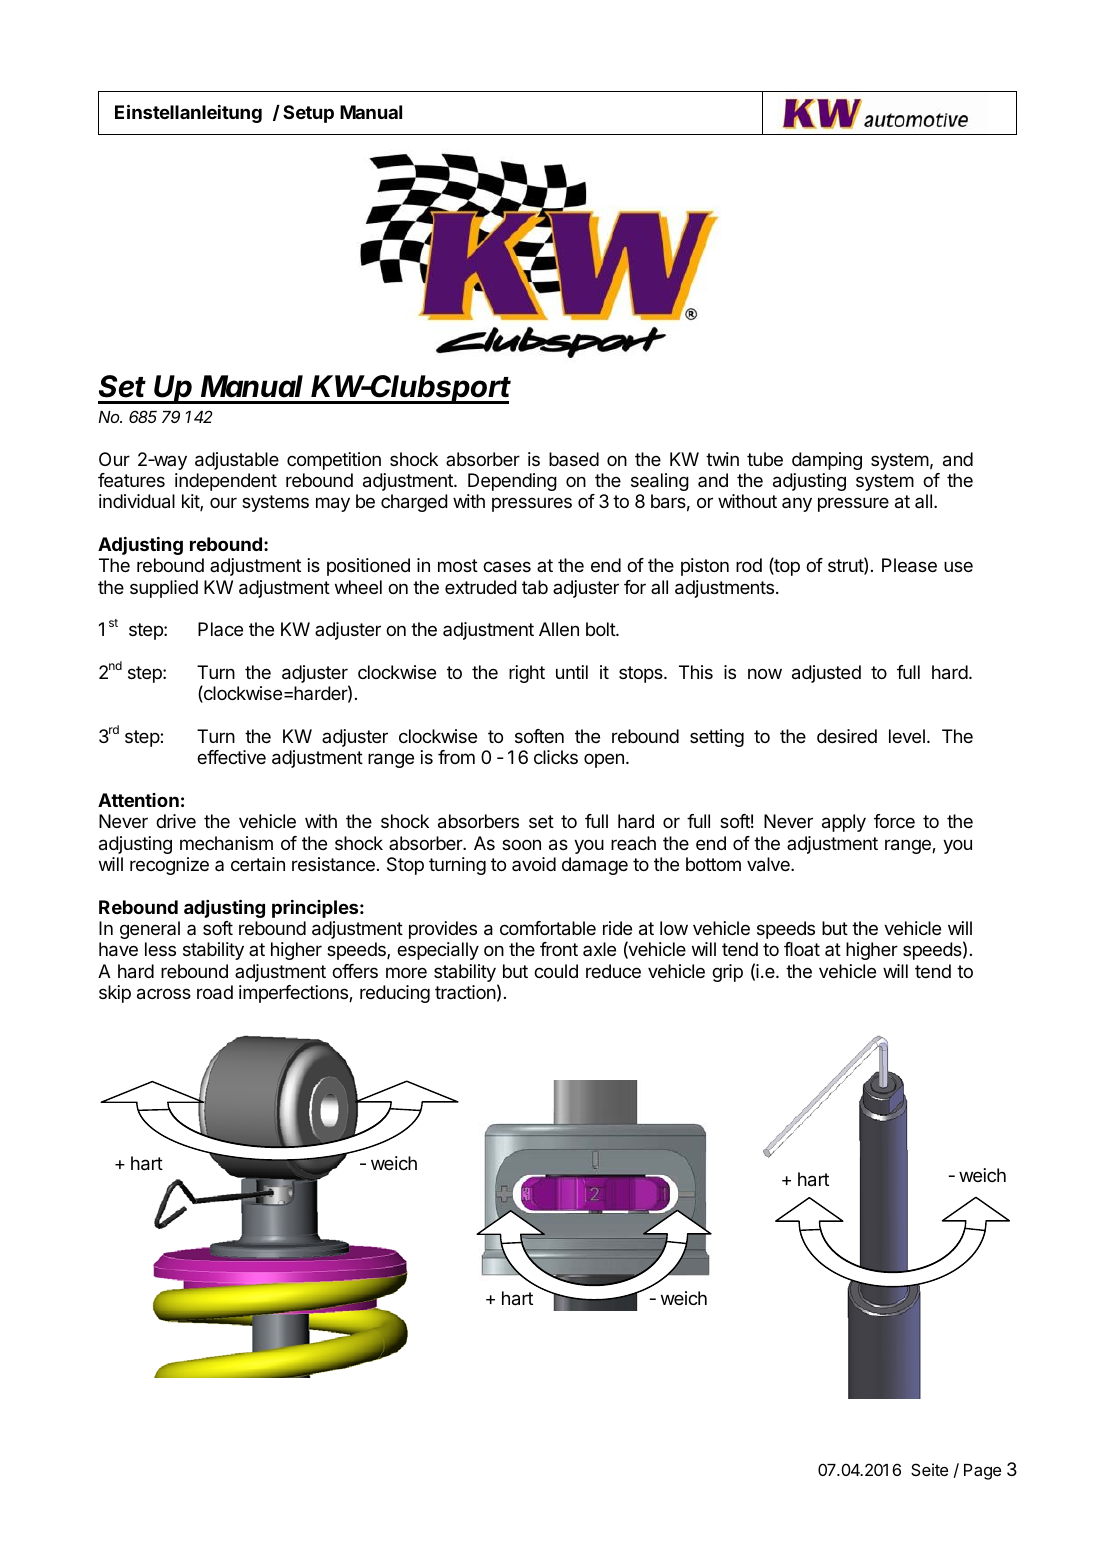 This page has width=1104, height=1562. What do you see at coordinates (797, 504) in the page?
I see `any` at bounding box center [797, 504].
